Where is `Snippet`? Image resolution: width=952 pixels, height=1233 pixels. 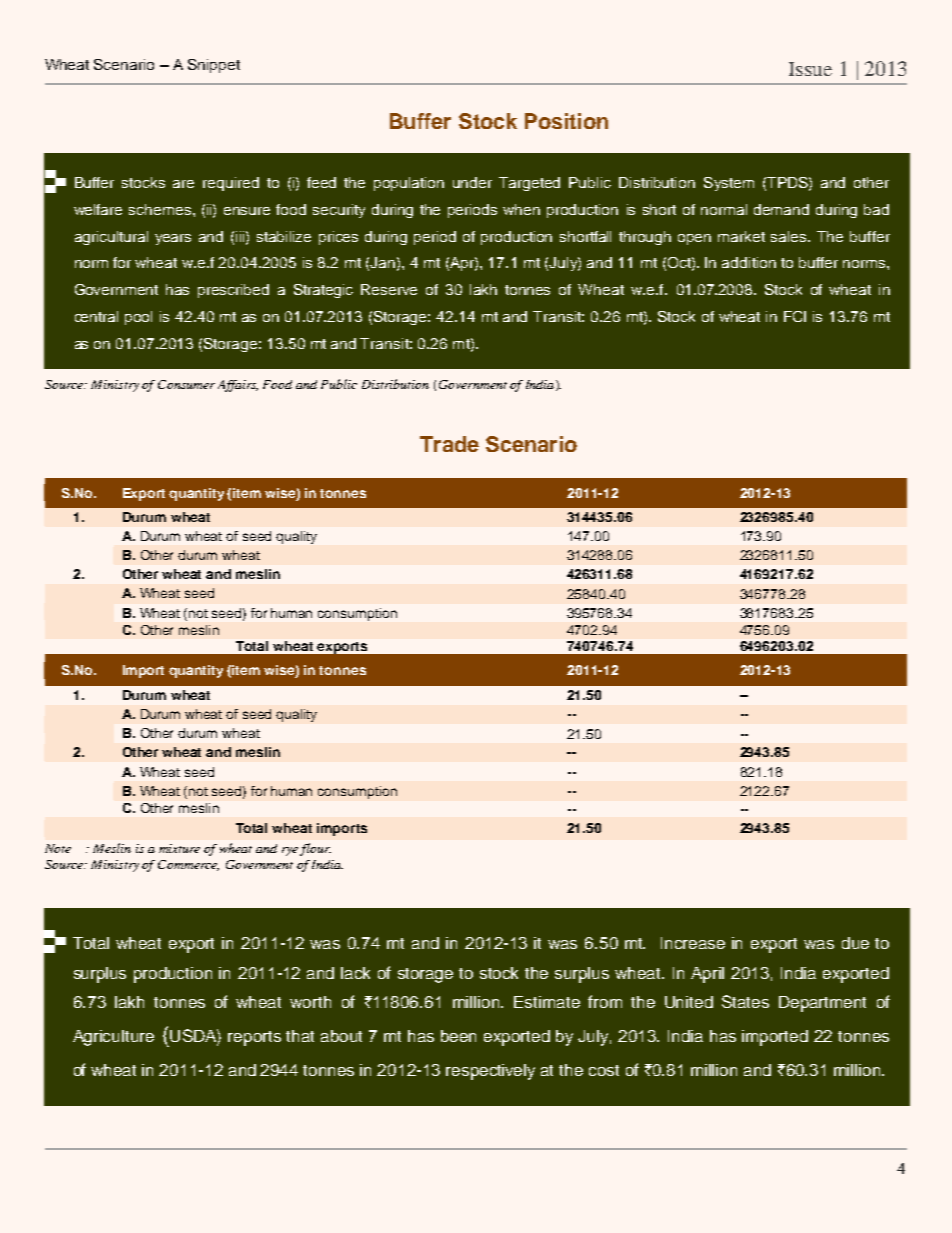 Snippet is located at coordinates (214, 66).
